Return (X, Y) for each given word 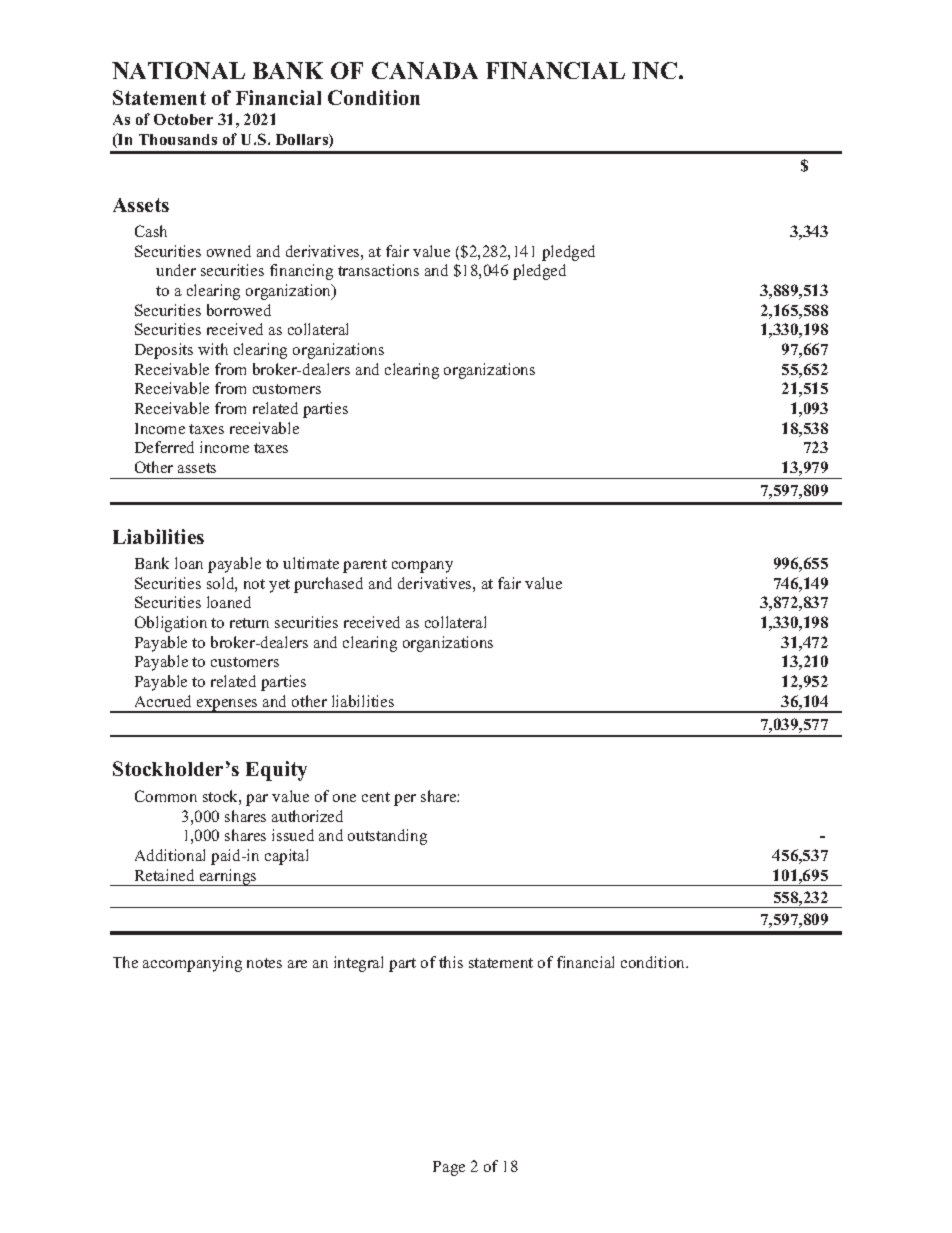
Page (449, 1168)
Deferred (164, 447)
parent (365, 566)
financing (301, 272)
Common (166, 796)
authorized (307, 816)
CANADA (425, 70)
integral (358, 964)
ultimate (311, 563)
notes (264, 963)
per (405, 800)
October (183, 119)
